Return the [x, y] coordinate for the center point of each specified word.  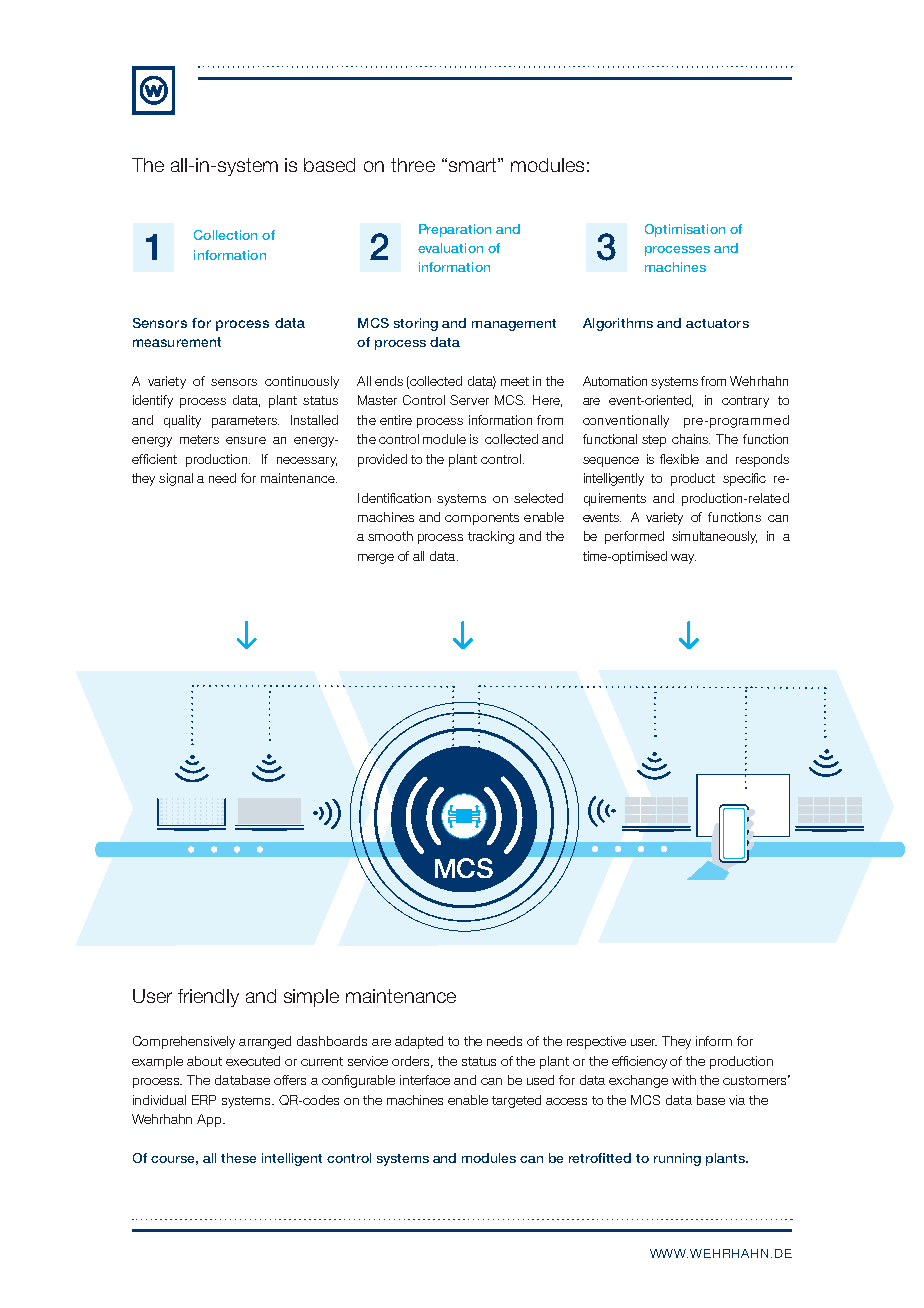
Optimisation [685, 230]
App [210, 1120]
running [677, 1159]
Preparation [455, 230]
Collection [225, 235]
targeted [516, 1101]
